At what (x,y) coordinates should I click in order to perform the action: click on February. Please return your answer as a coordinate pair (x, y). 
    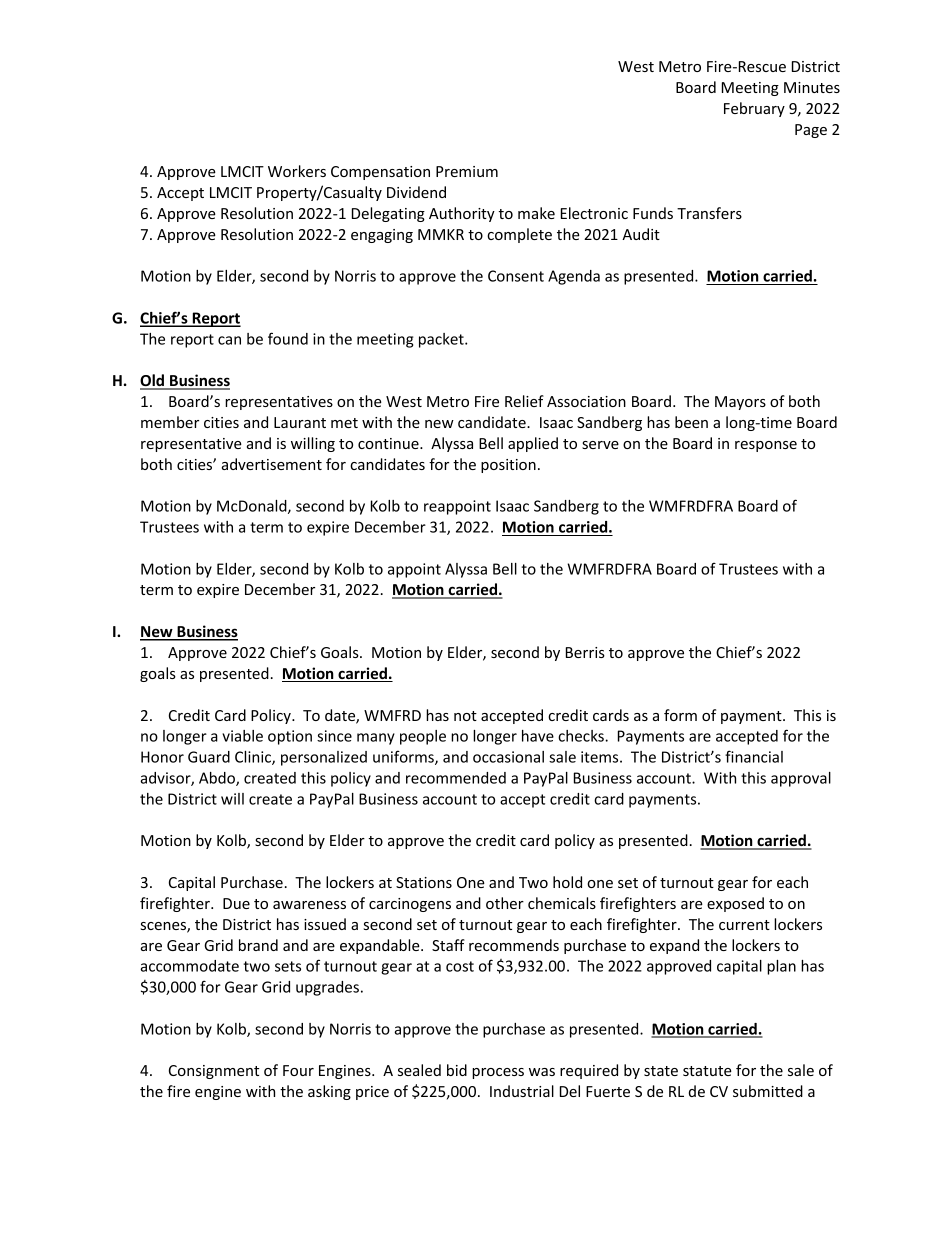
    Looking at the image, I should click on (754, 109).
